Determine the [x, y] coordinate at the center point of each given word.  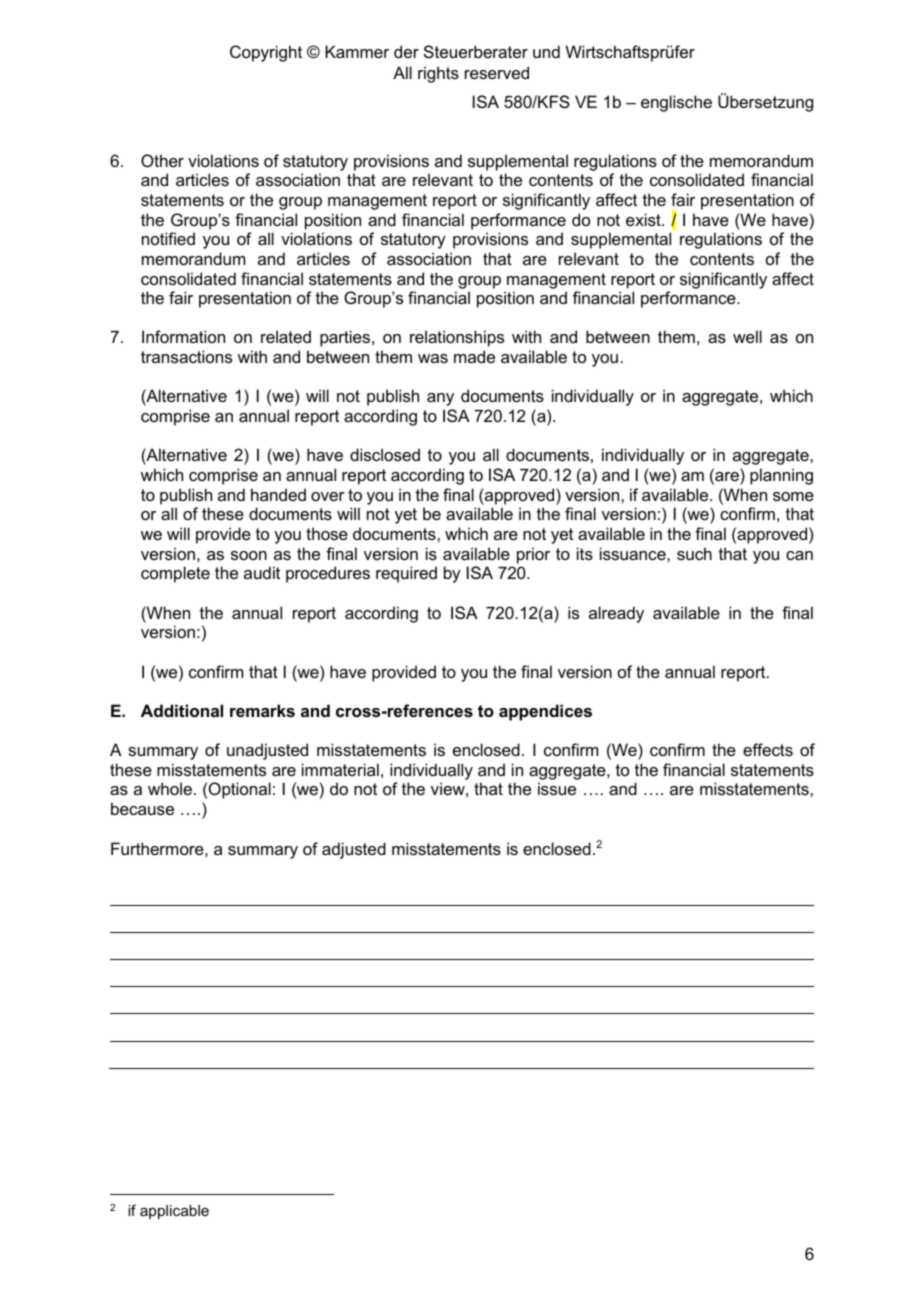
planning [781, 476]
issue [557, 788]
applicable [174, 1212]
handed [278, 494]
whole [170, 788]
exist [644, 219]
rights [438, 74]
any [440, 399]
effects [768, 749]
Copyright [266, 53]
